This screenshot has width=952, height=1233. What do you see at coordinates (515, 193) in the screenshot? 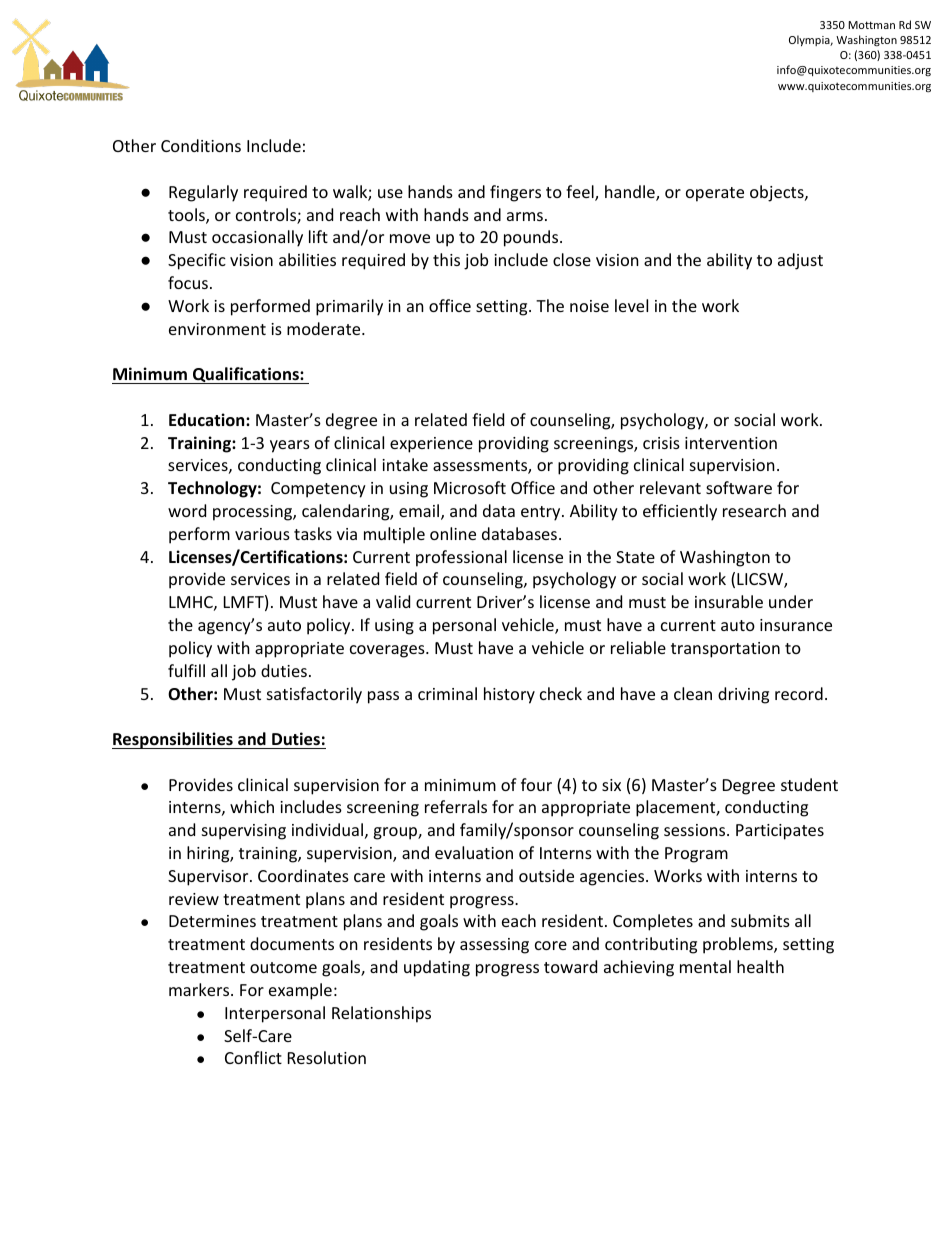
I see `fingers` at bounding box center [515, 193].
